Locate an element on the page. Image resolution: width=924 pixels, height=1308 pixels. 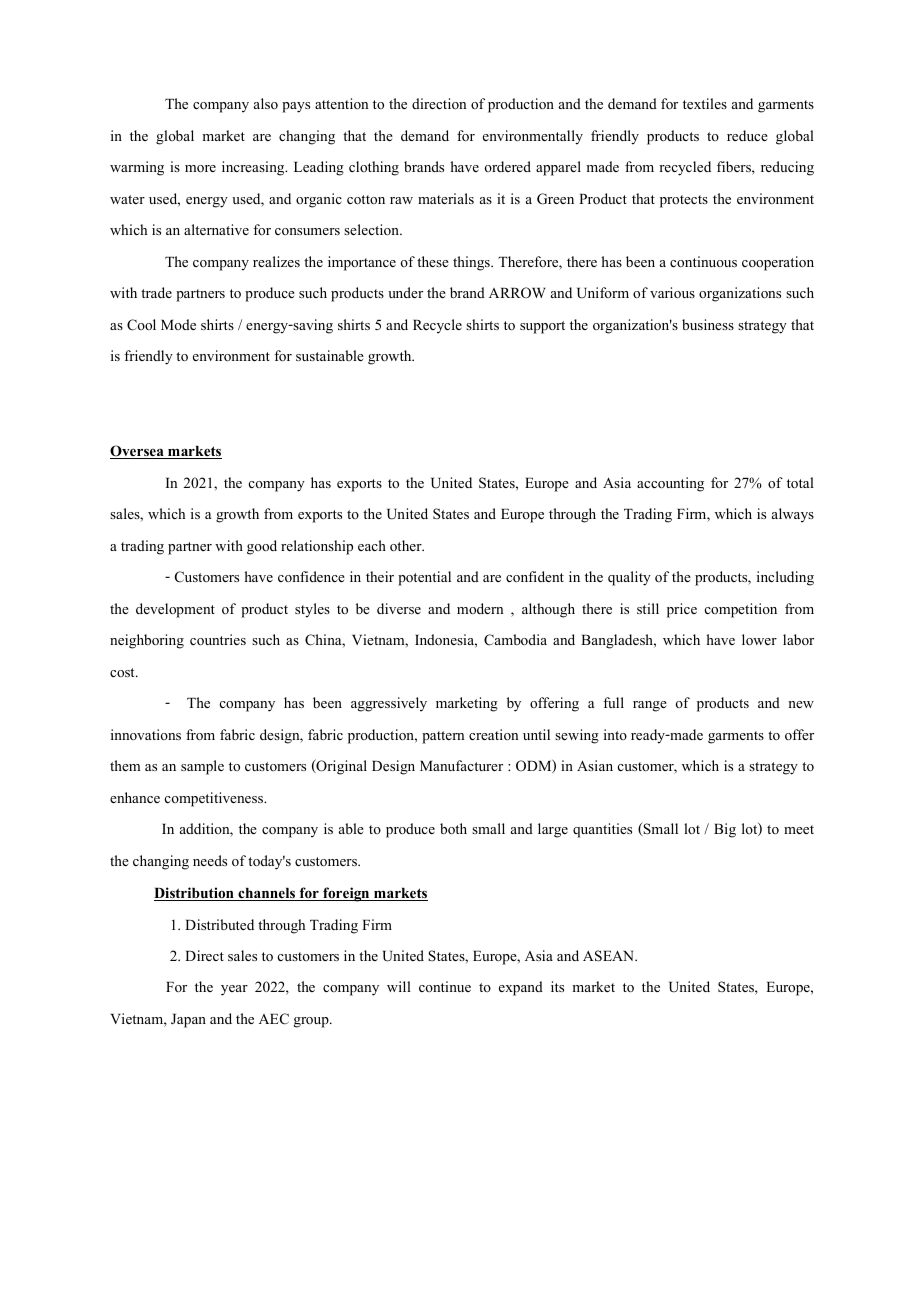
year is located at coordinates (234, 990).
